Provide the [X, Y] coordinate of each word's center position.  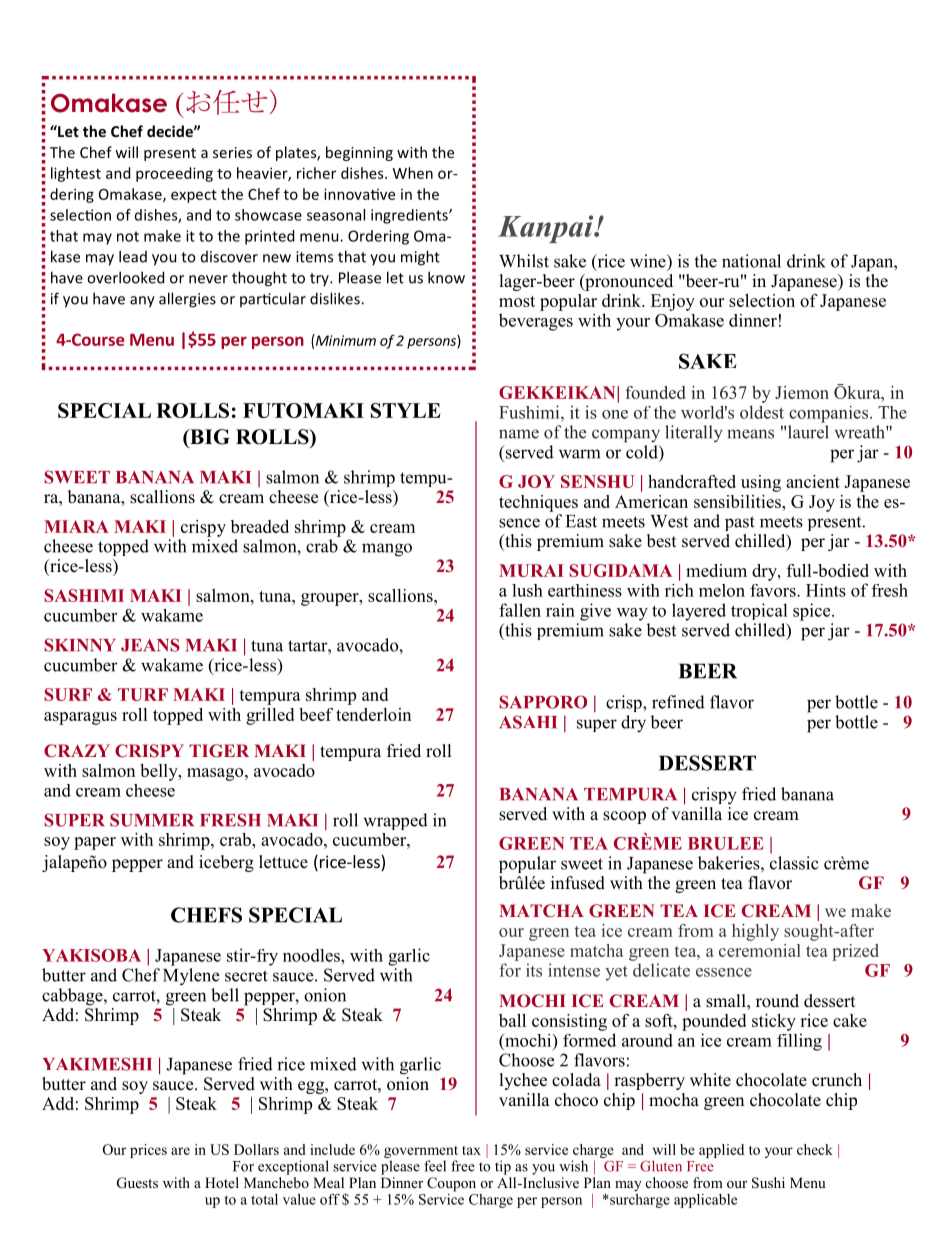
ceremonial [760, 950]
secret [246, 976]
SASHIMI [84, 595]
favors [774, 590]
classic [794, 863]
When [413, 173]
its [534, 970]
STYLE [406, 410]
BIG [209, 437]
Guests [137, 1183]
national [751, 261]
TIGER [219, 751]
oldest [762, 412]
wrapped [395, 821]
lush [527, 590]
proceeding [174, 174]
